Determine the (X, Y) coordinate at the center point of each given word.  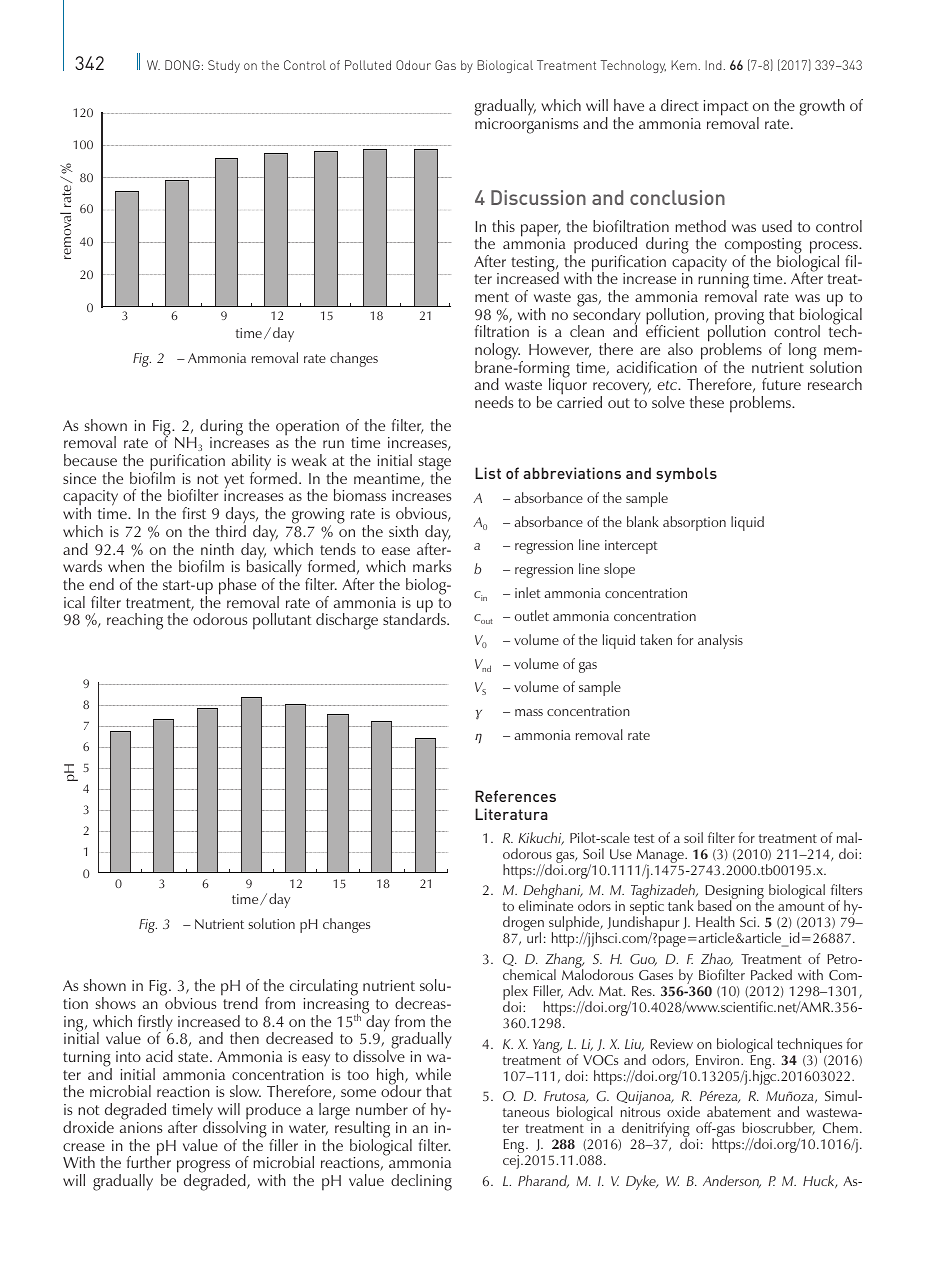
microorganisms (527, 126)
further (149, 1161)
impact (726, 108)
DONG (182, 65)
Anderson (732, 1181)
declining (421, 1182)
